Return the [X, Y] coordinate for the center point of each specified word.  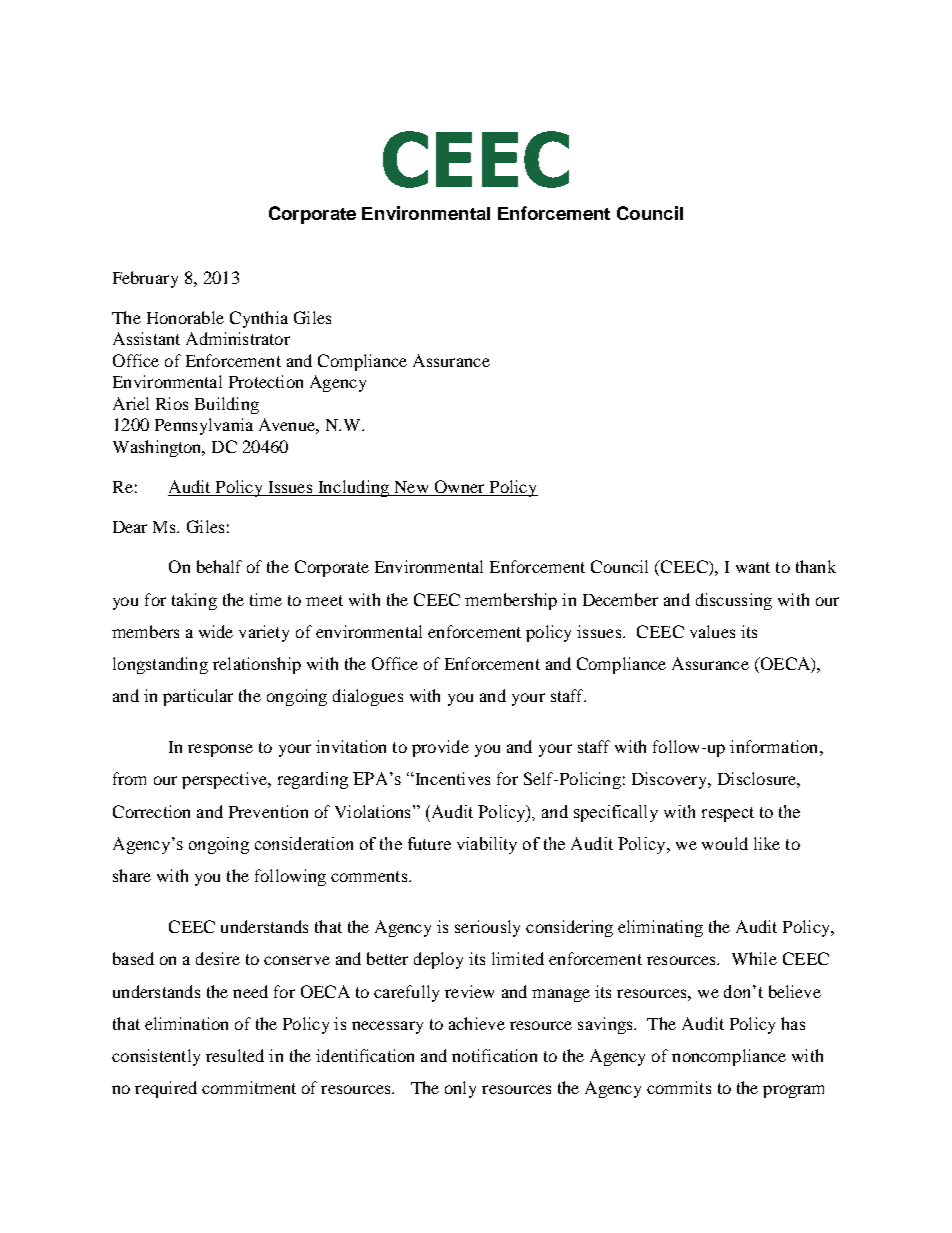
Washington [158, 448]
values [712, 631]
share [132, 875]
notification [494, 1055]
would [725, 843]
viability [487, 845]
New [411, 488]
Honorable [185, 317]
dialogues [368, 697]
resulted [235, 1055]
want [753, 567]
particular [198, 697]
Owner [459, 488]
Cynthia [259, 319]
